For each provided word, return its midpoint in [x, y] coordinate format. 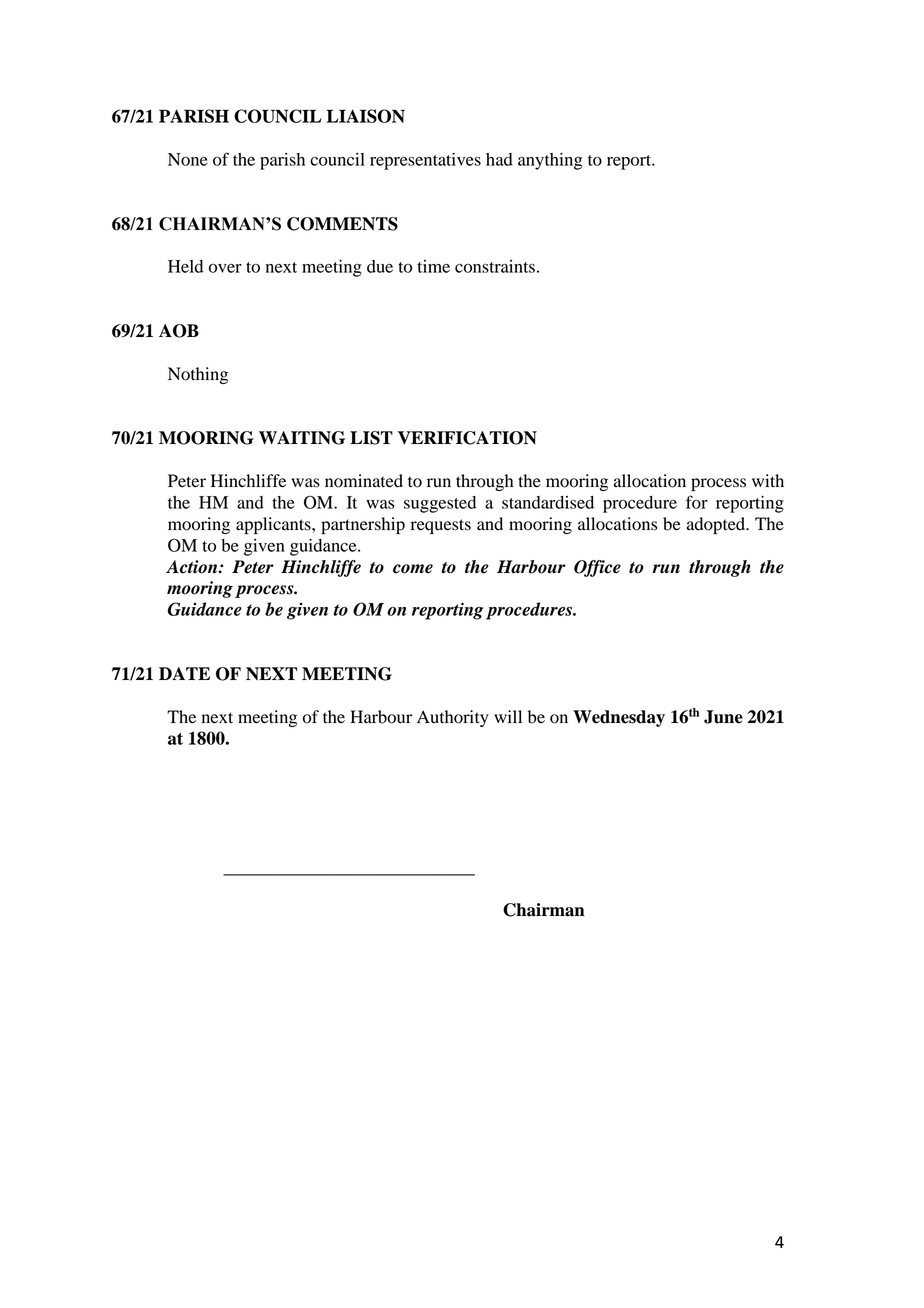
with [768, 480]
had [499, 159]
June [723, 717]
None [188, 159]
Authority [453, 718]
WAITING [302, 438]
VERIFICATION [467, 438]
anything [550, 161]
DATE [184, 673]
